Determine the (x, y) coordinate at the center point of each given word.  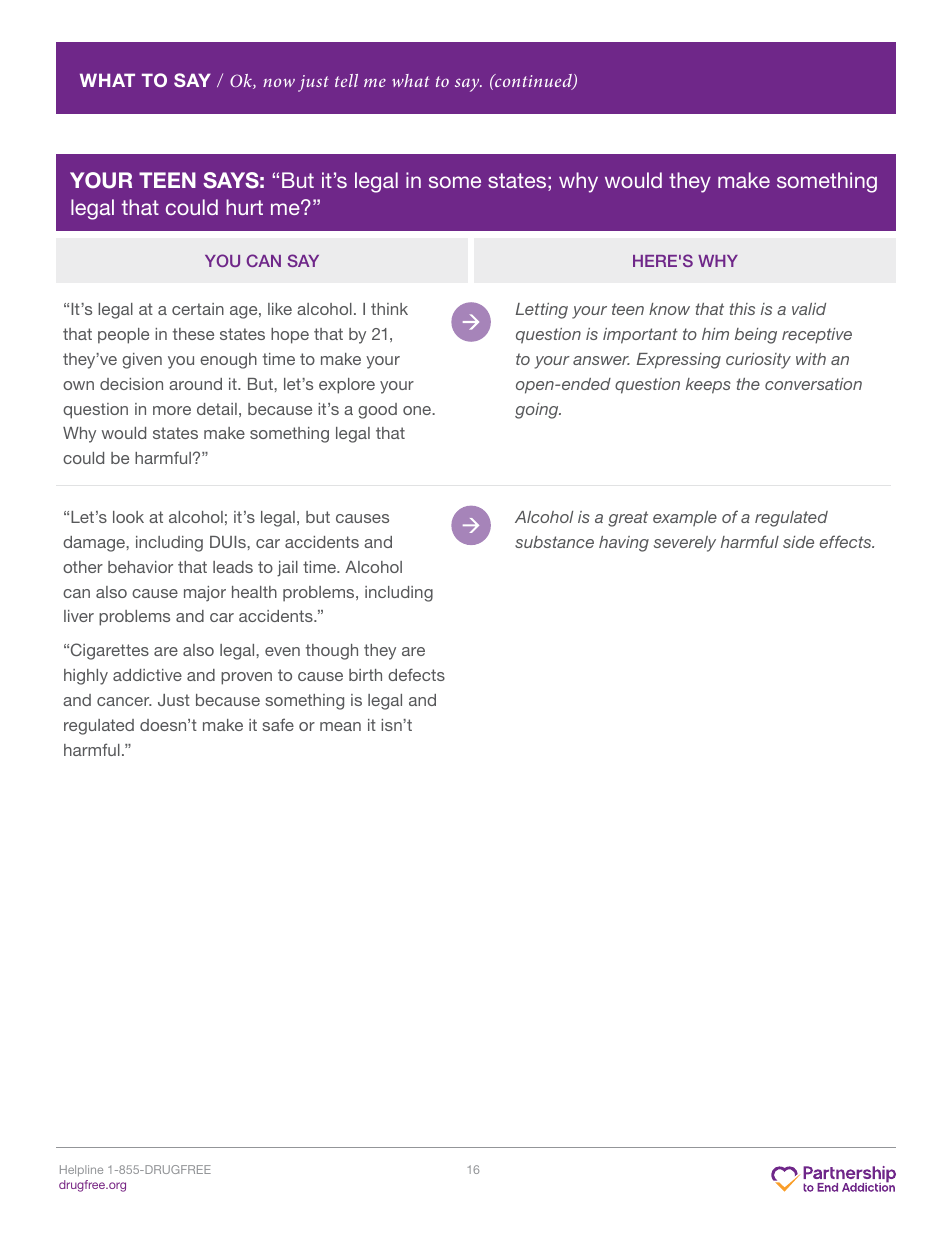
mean (340, 726)
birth (365, 675)
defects (416, 674)
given (142, 361)
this (742, 309)
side (798, 542)
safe (278, 724)
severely (685, 544)
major (205, 594)
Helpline (81, 1170)
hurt (244, 207)
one (418, 410)
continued (533, 82)
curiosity (758, 361)
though (332, 652)
